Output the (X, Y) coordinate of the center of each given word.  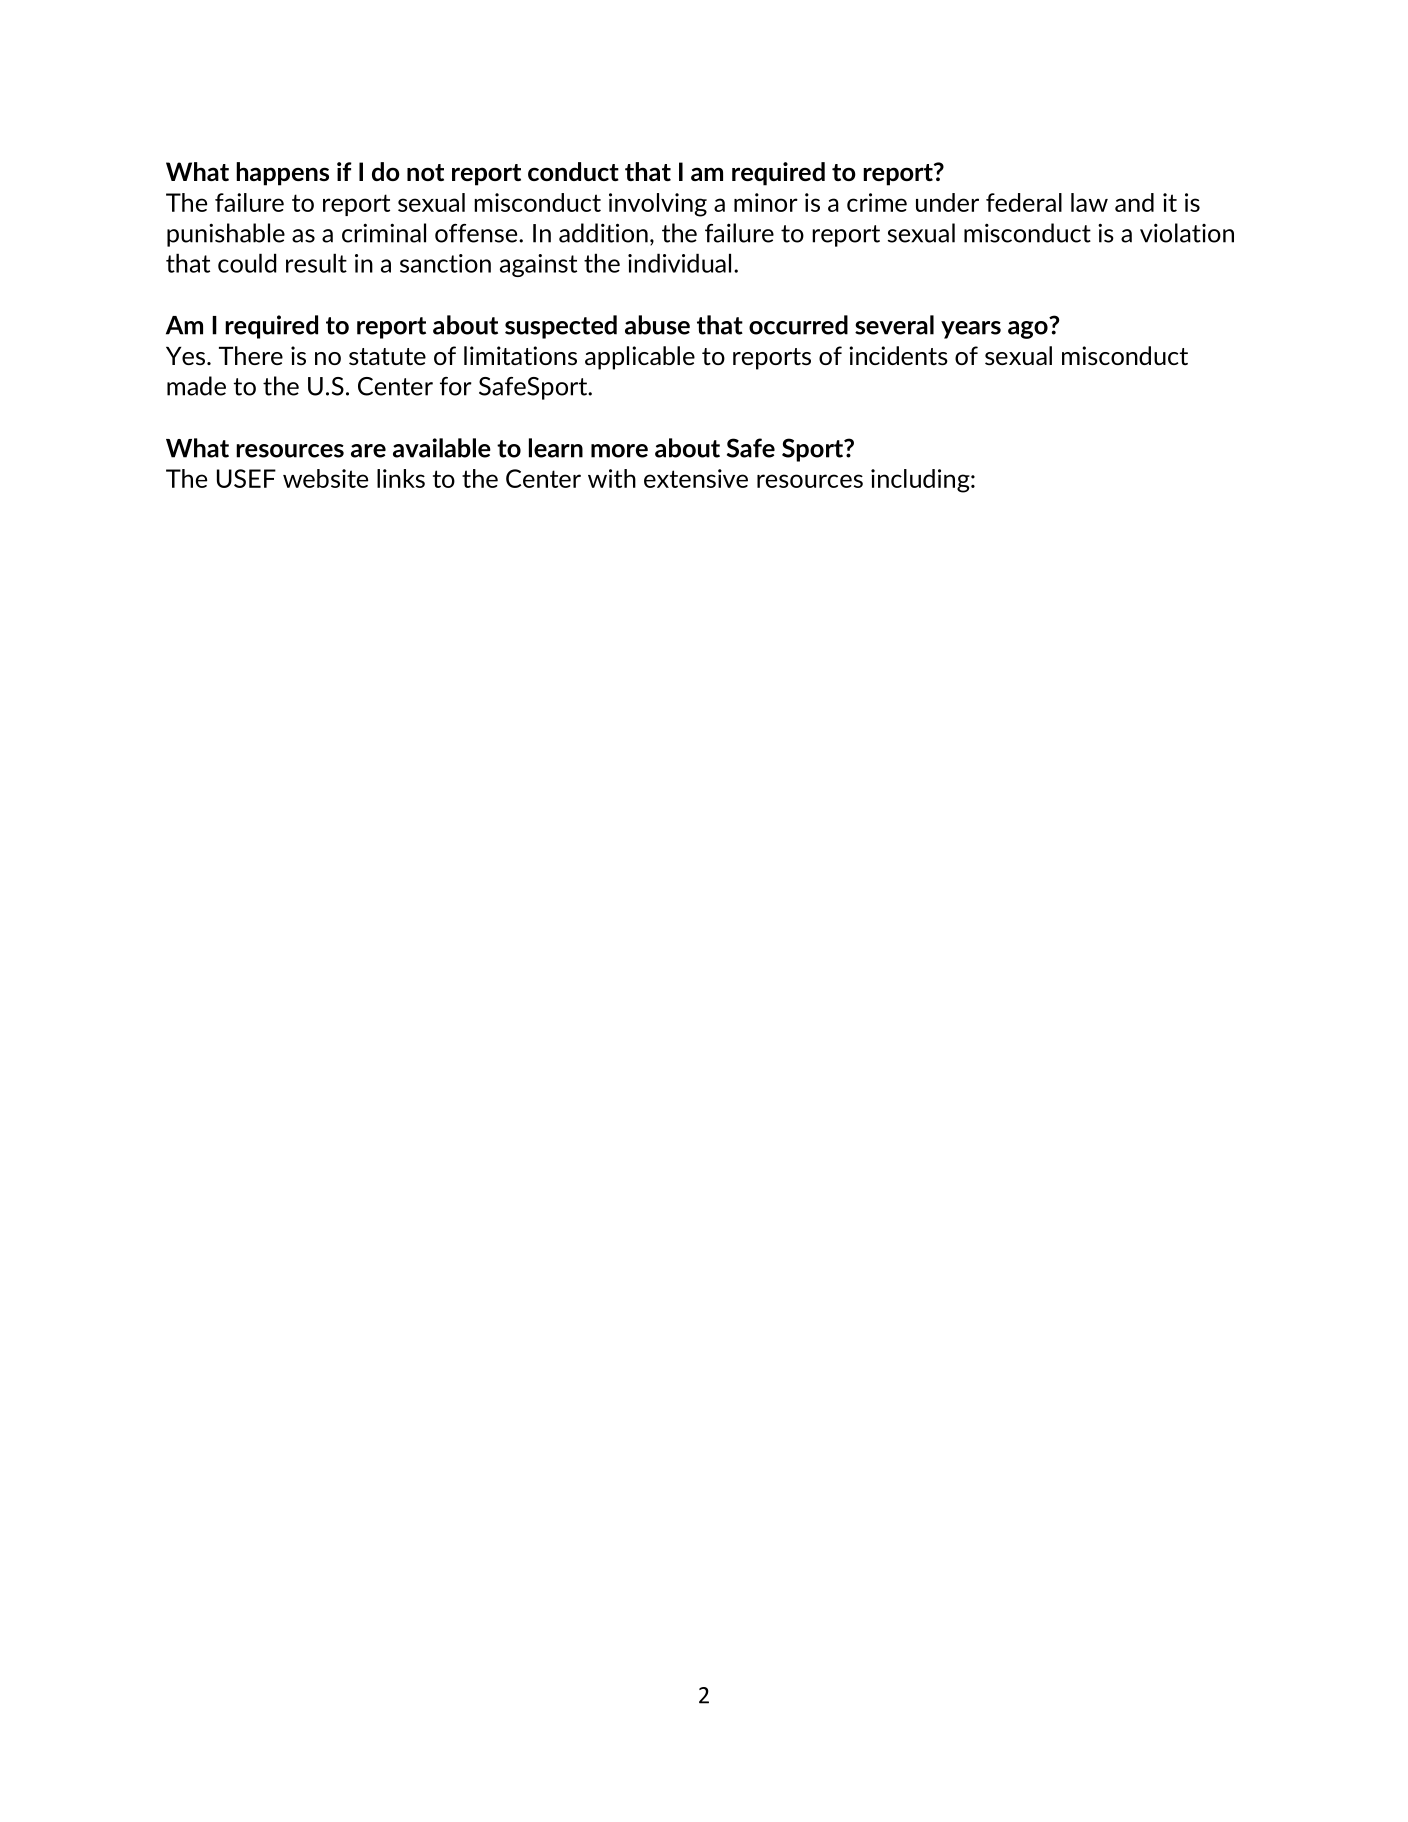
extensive (696, 478)
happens (282, 174)
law (1089, 202)
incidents (898, 355)
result (316, 263)
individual (679, 263)
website (325, 478)
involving (658, 205)
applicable (640, 358)
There (251, 355)
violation (1187, 233)
